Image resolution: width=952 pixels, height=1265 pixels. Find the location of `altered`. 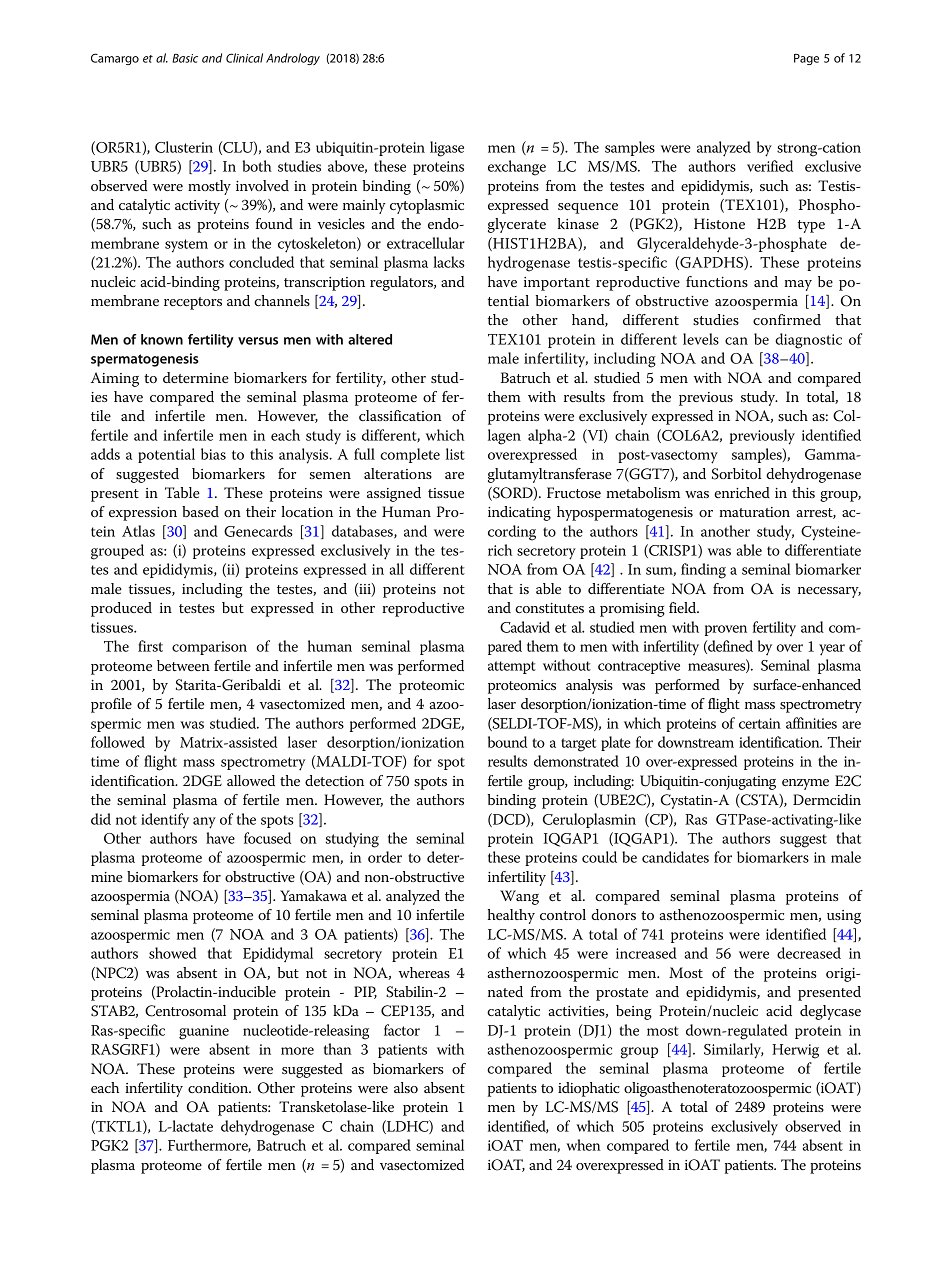

altered is located at coordinates (370, 339).
